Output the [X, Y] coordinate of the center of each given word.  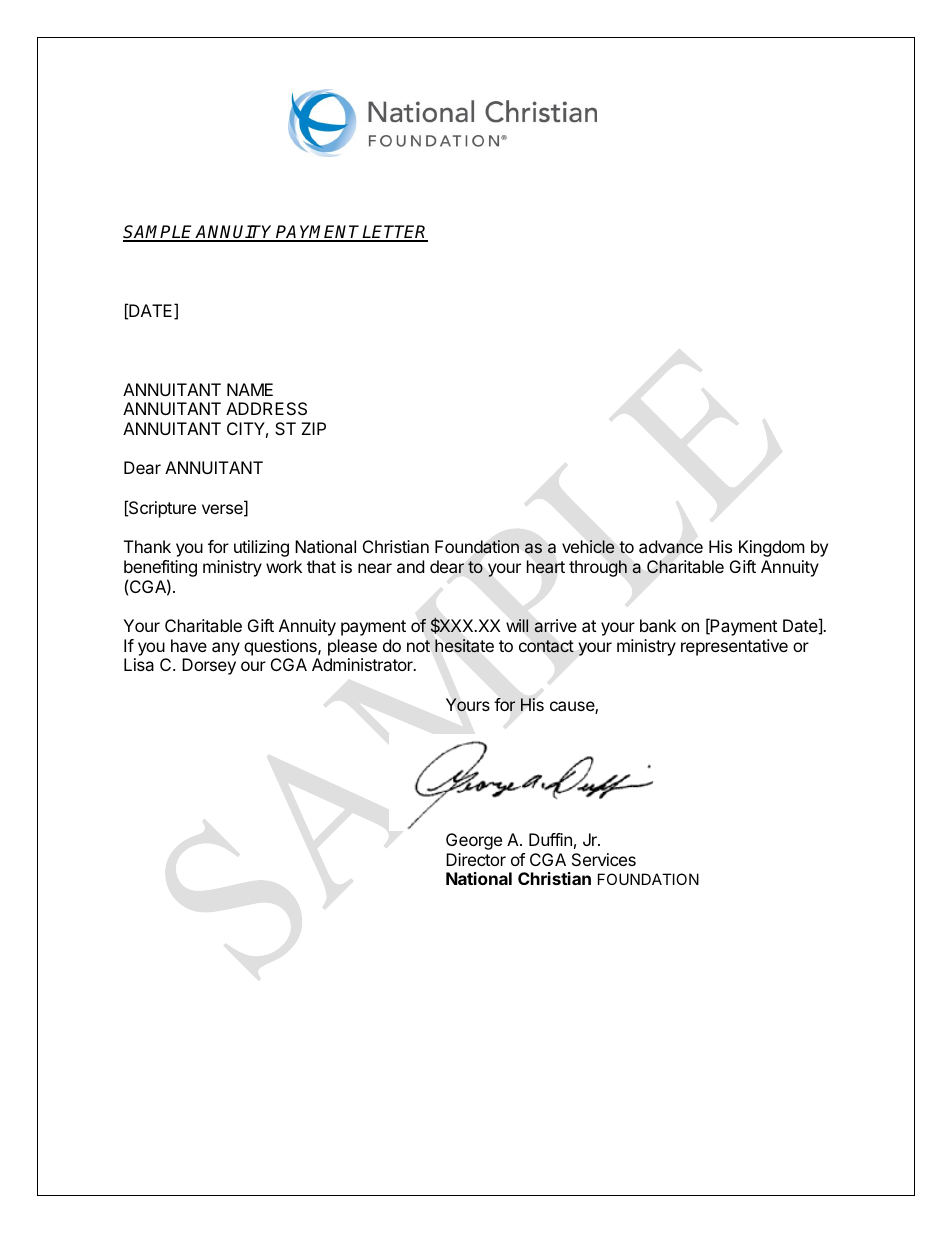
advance [671, 547]
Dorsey [209, 666]
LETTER [394, 233]
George [474, 841]
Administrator [363, 664]
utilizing [261, 548]
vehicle [588, 547]
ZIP [313, 428]
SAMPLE [159, 233]
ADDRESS [266, 408]
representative [734, 647]
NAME [250, 389]
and [410, 566]
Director [476, 859]
